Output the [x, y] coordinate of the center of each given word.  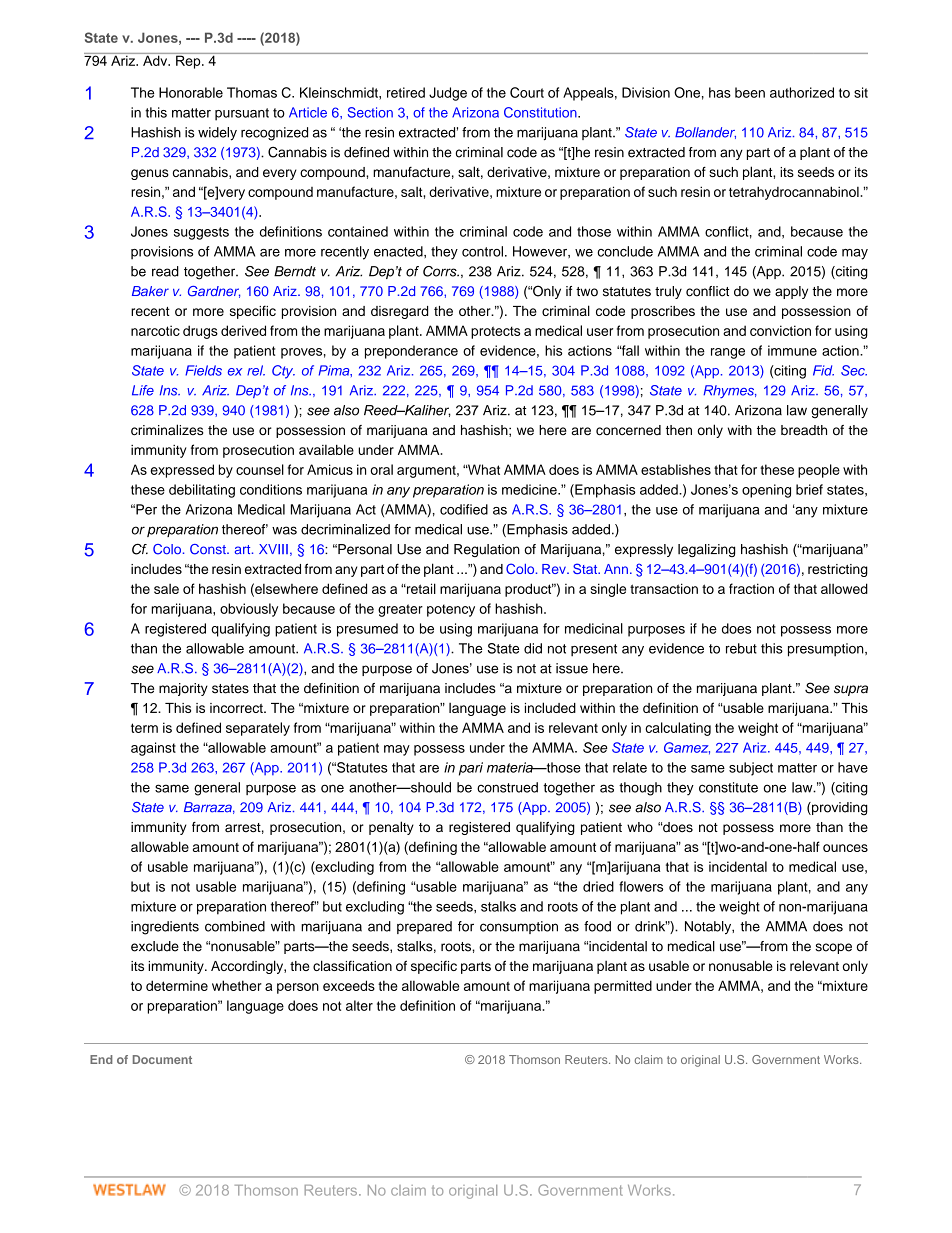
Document [162, 1059]
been [750, 92]
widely [217, 134]
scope [833, 948]
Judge [448, 94]
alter [359, 1005]
